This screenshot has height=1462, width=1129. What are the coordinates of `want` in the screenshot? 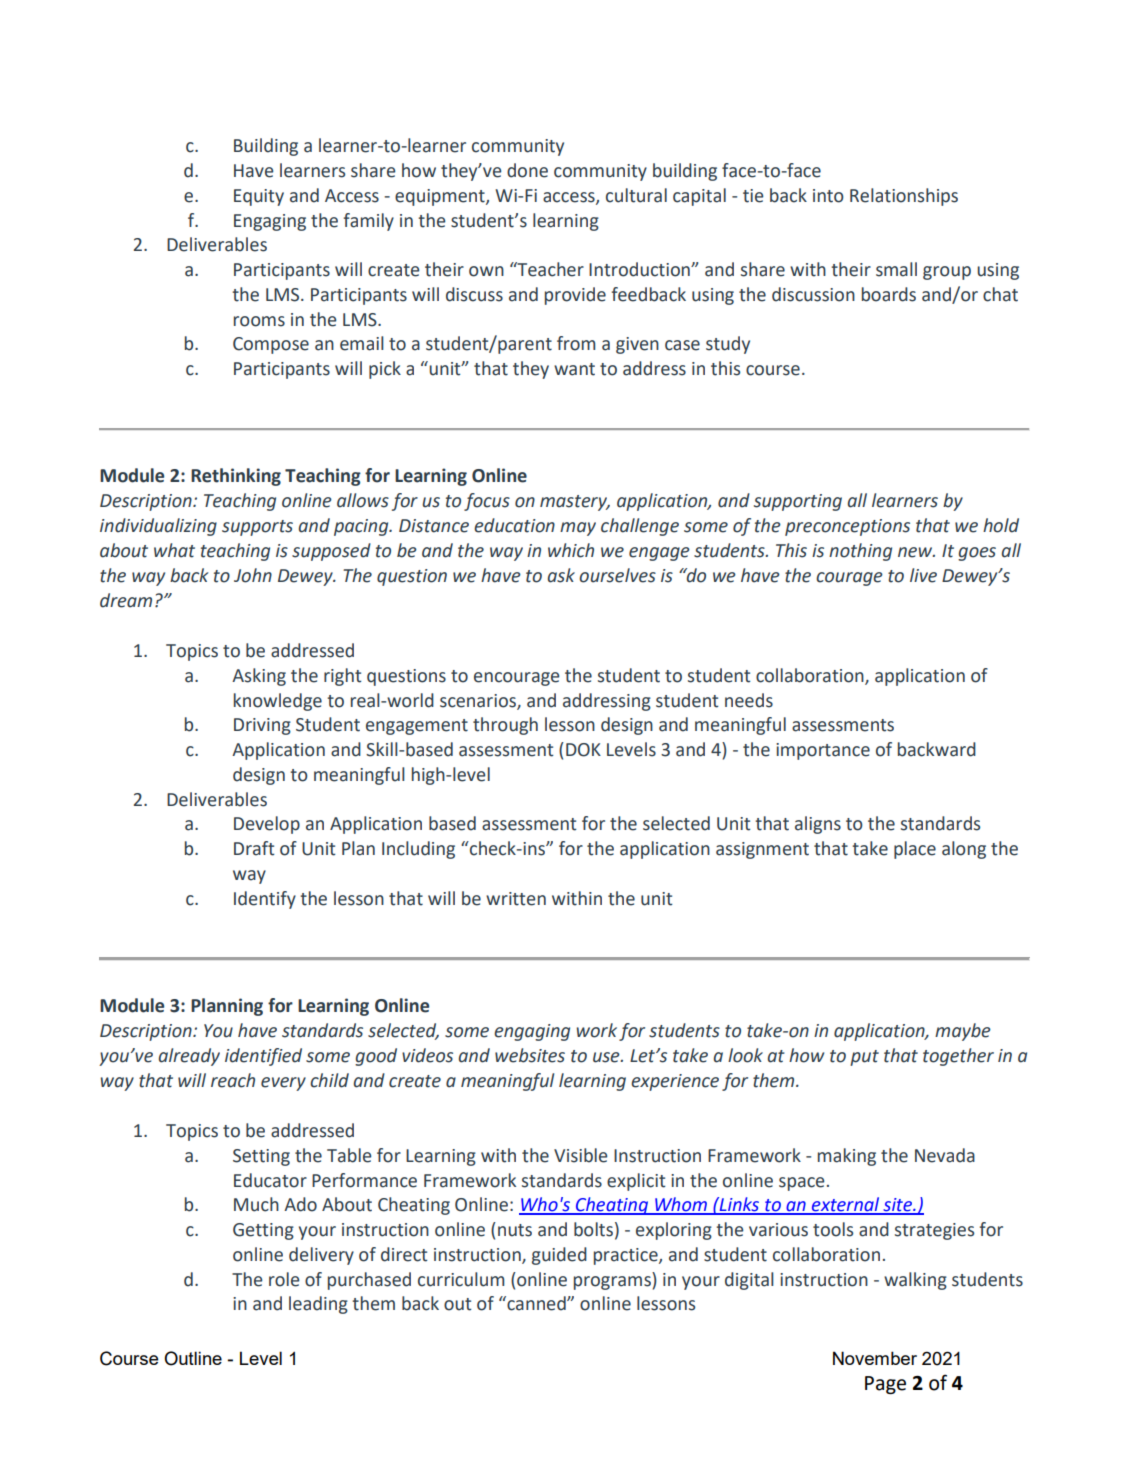 It's located at (574, 369).
